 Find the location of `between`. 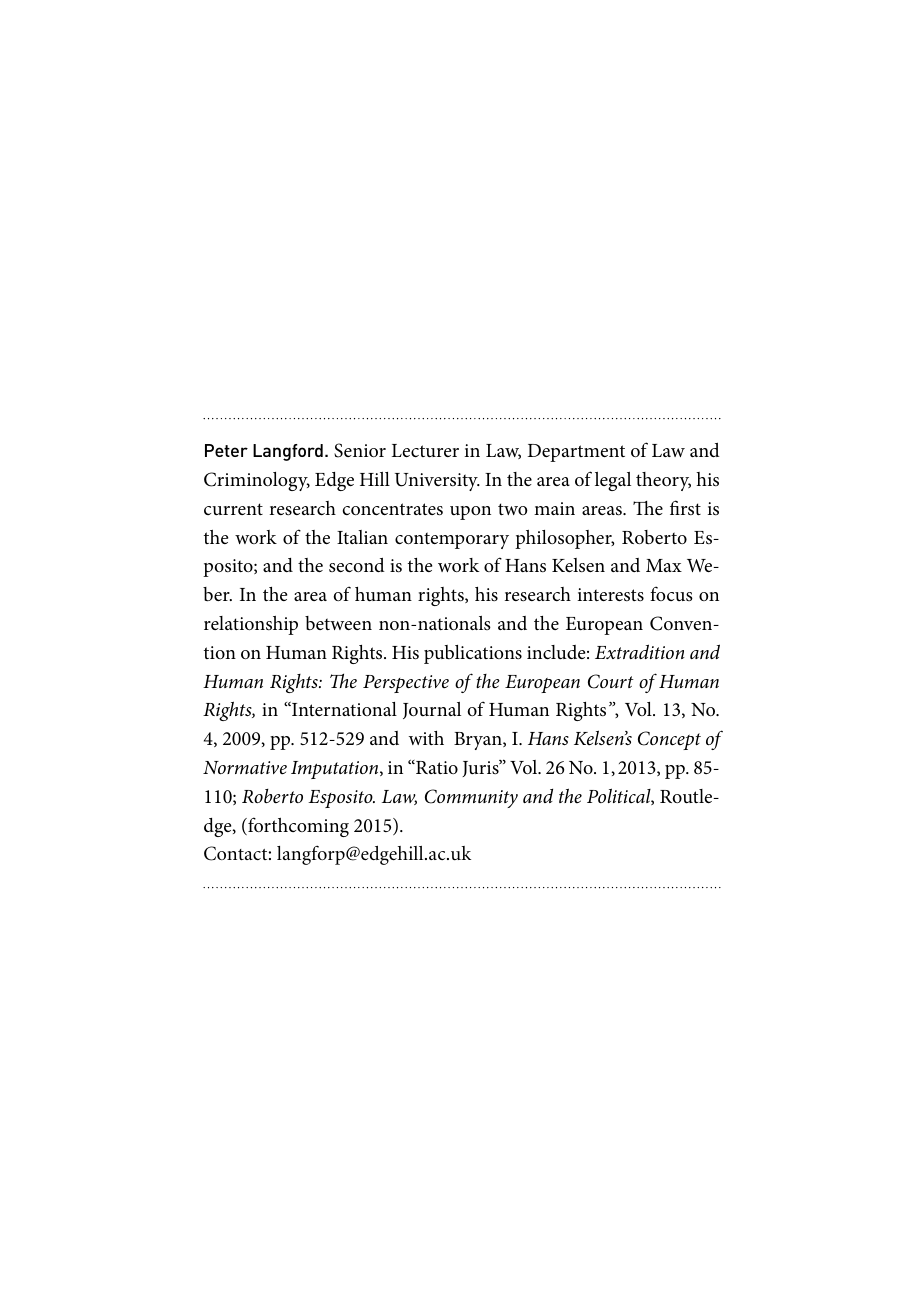

between is located at coordinates (338, 623).
